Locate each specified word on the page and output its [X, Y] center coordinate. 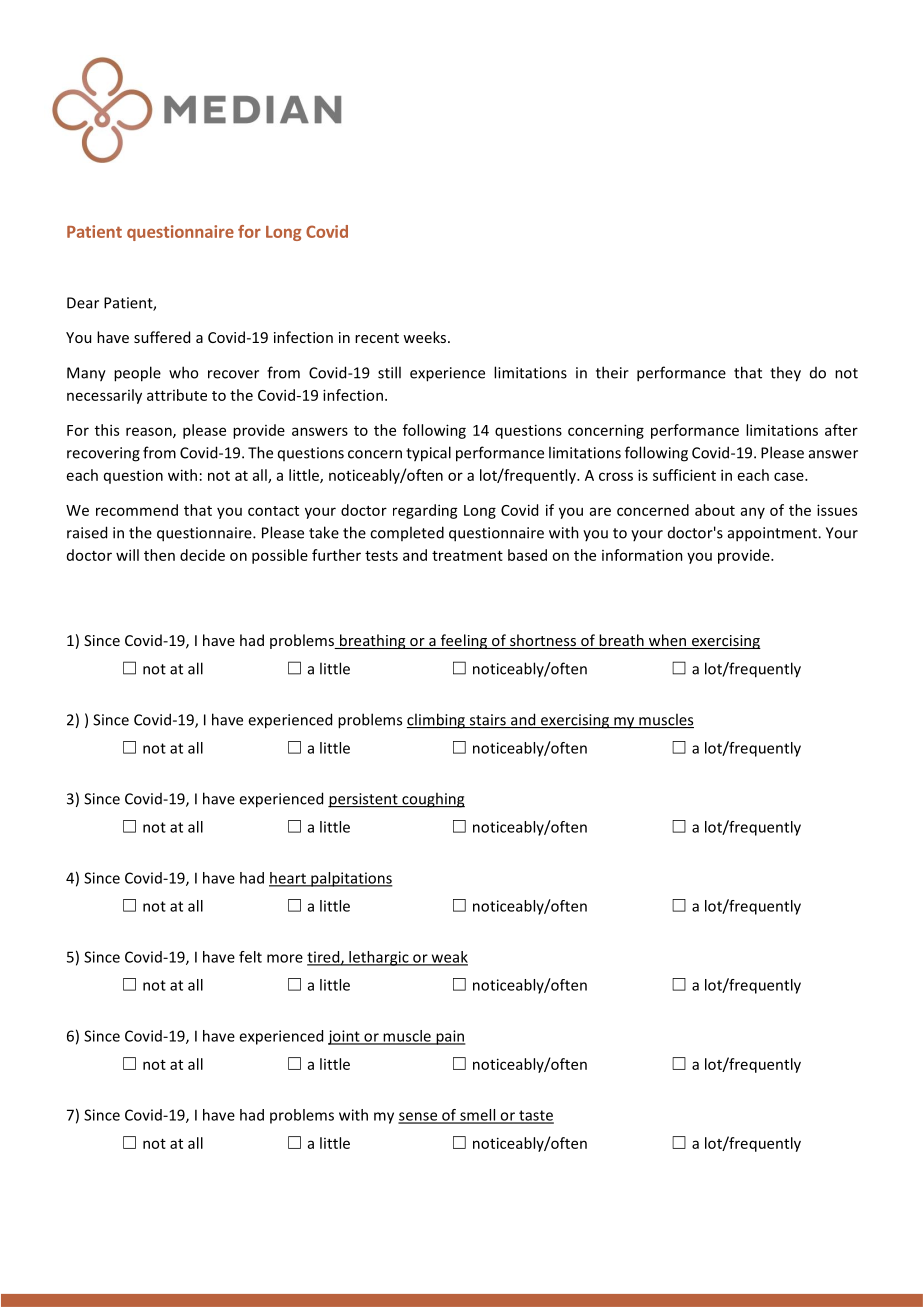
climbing [437, 721]
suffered [162, 337]
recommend [137, 510]
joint [345, 1037]
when [667, 641]
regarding [425, 511]
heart [288, 879]
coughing [432, 800]
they [785, 374]
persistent [364, 800]
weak [448, 958]
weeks [426, 337]
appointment [773, 534]
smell [478, 1116]
